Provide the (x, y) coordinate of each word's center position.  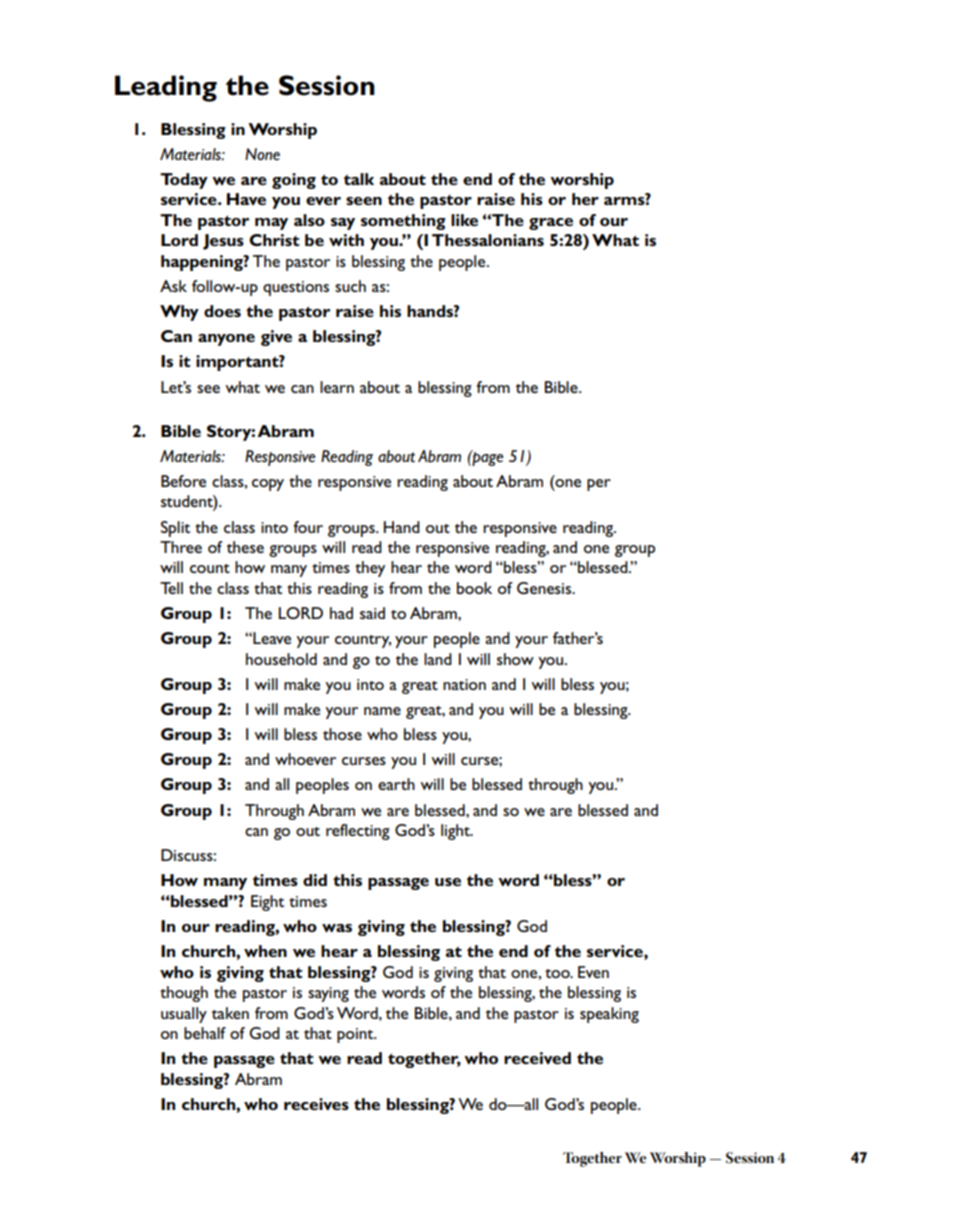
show (515, 659)
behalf (205, 1033)
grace (551, 224)
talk (359, 179)
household (281, 659)
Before (183, 481)
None (262, 154)
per (599, 485)
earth (396, 784)
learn (337, 387)
